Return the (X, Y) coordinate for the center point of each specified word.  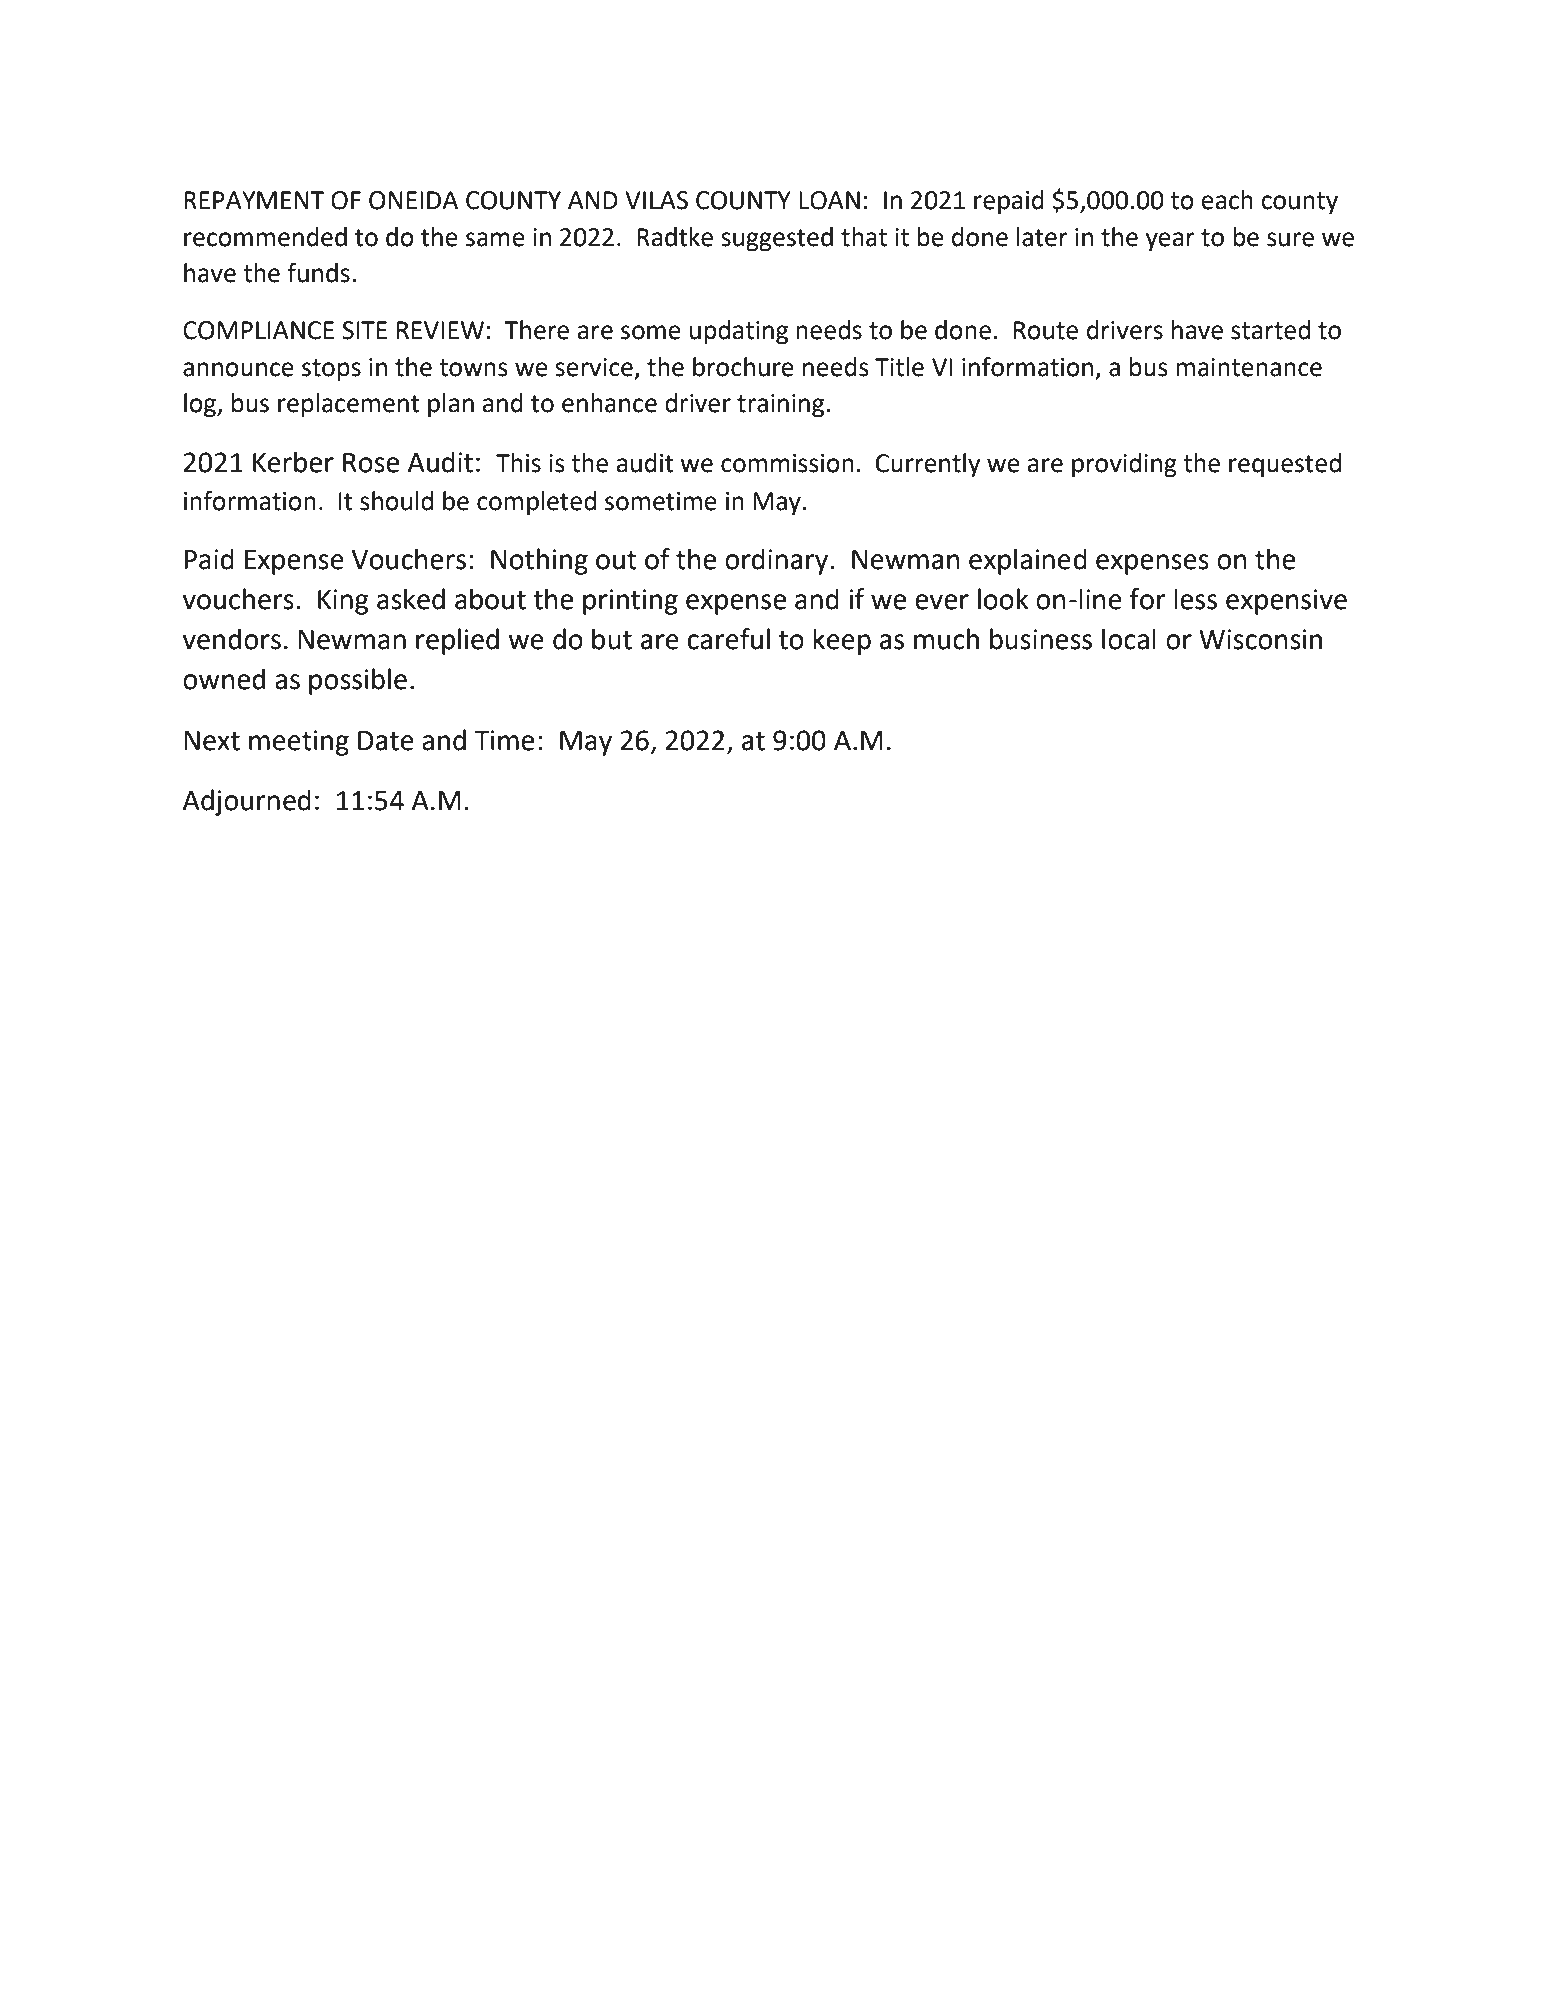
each (1227, 200)
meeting (299, 743)
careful (729, 639)
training (782, 406)
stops (331, 370)
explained (1028, 561)
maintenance (1249, 367)
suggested (777, 239)
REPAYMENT (254, 200)
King (343, 602)
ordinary (778, 561)
